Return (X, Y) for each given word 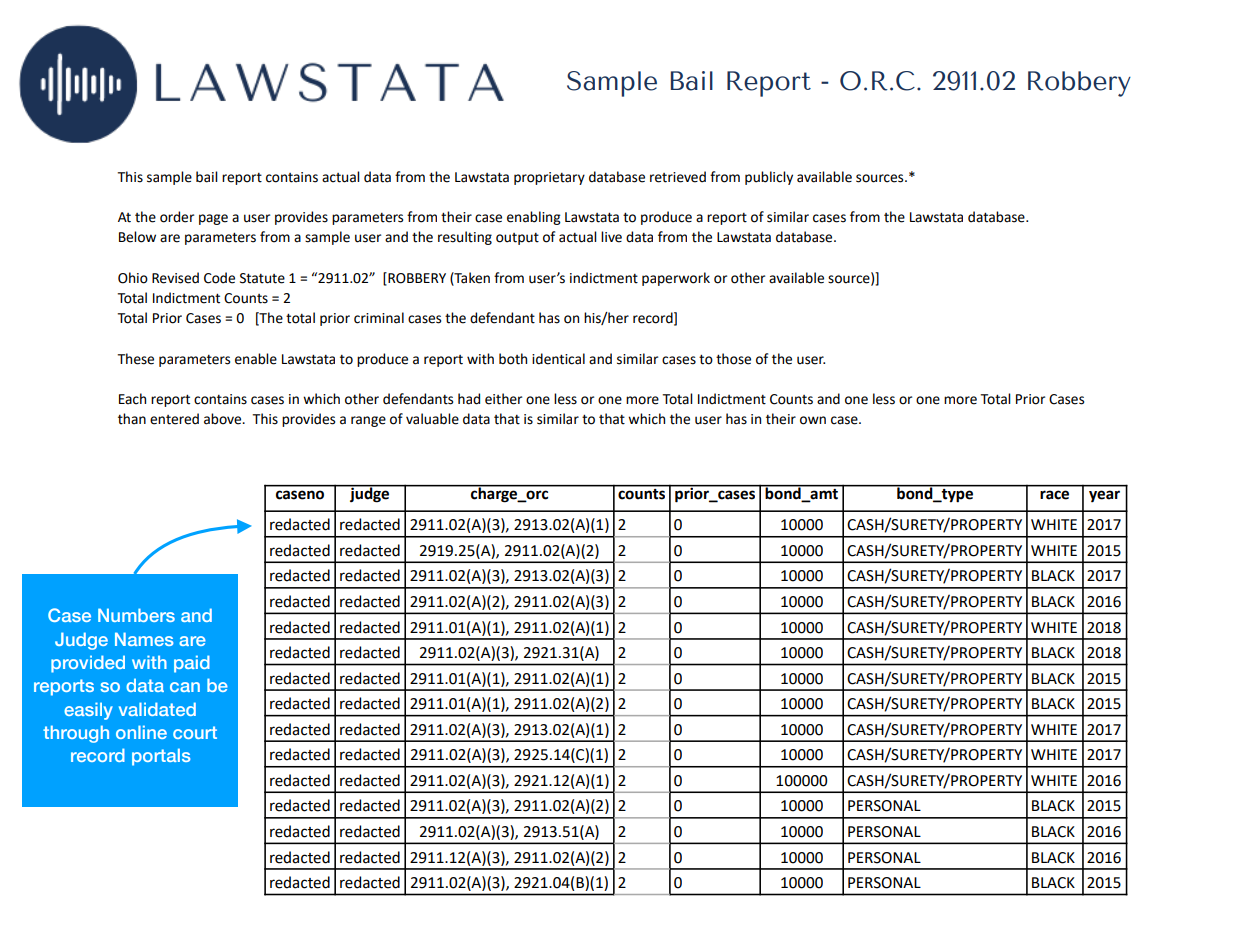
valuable (432, 419)
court (195, 732)
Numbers (136, 615)
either (503, 399)
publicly (769, 178)
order (177, 217)
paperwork (676, 279)
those (733, 359)
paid (192, 664)
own (813, 420)
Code (219, 278)
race (1054, 495)
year (1104, 496)
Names (144, 639)
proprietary (549, 178)
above (224, 419)
